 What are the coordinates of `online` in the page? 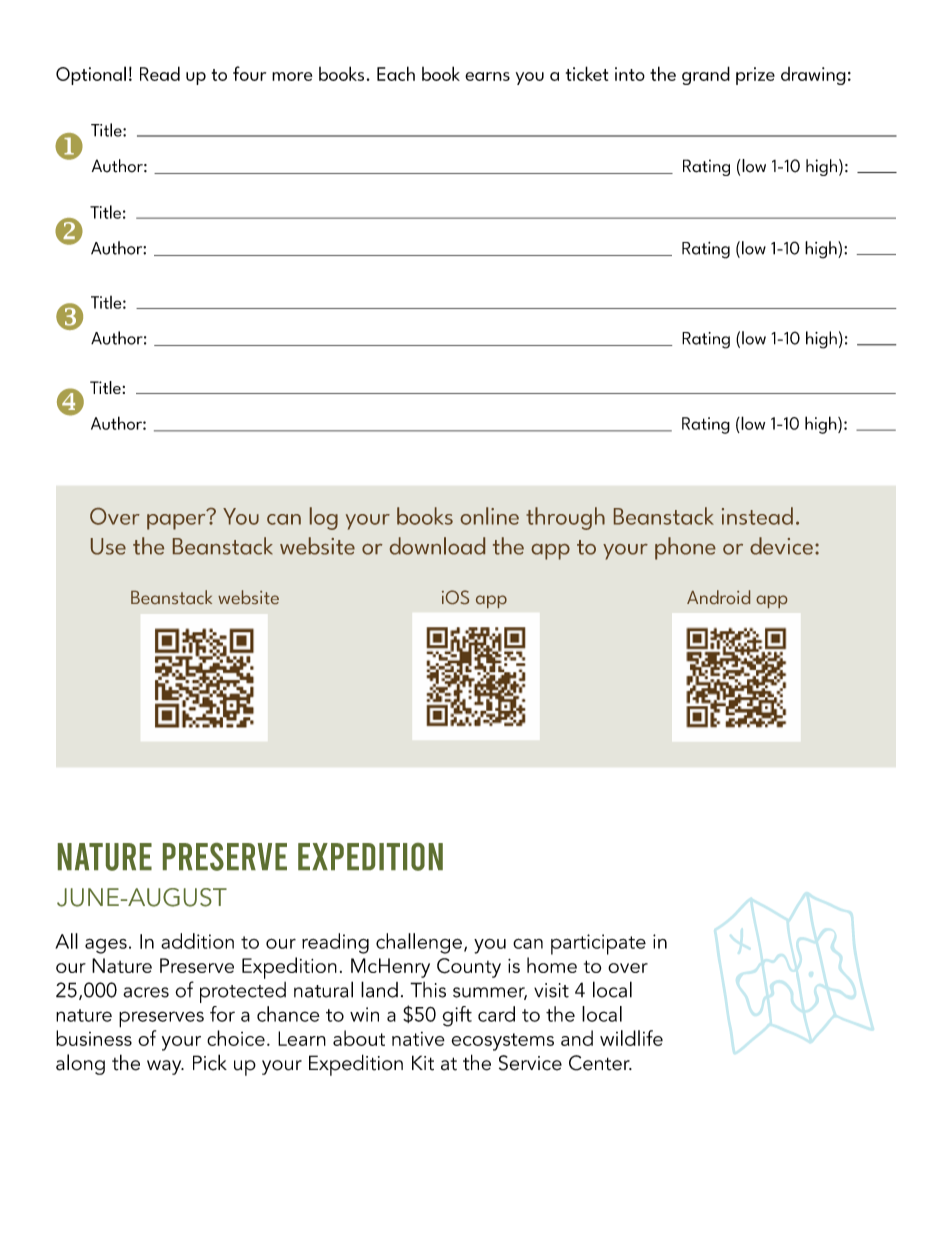 It's located at (490, 516).
